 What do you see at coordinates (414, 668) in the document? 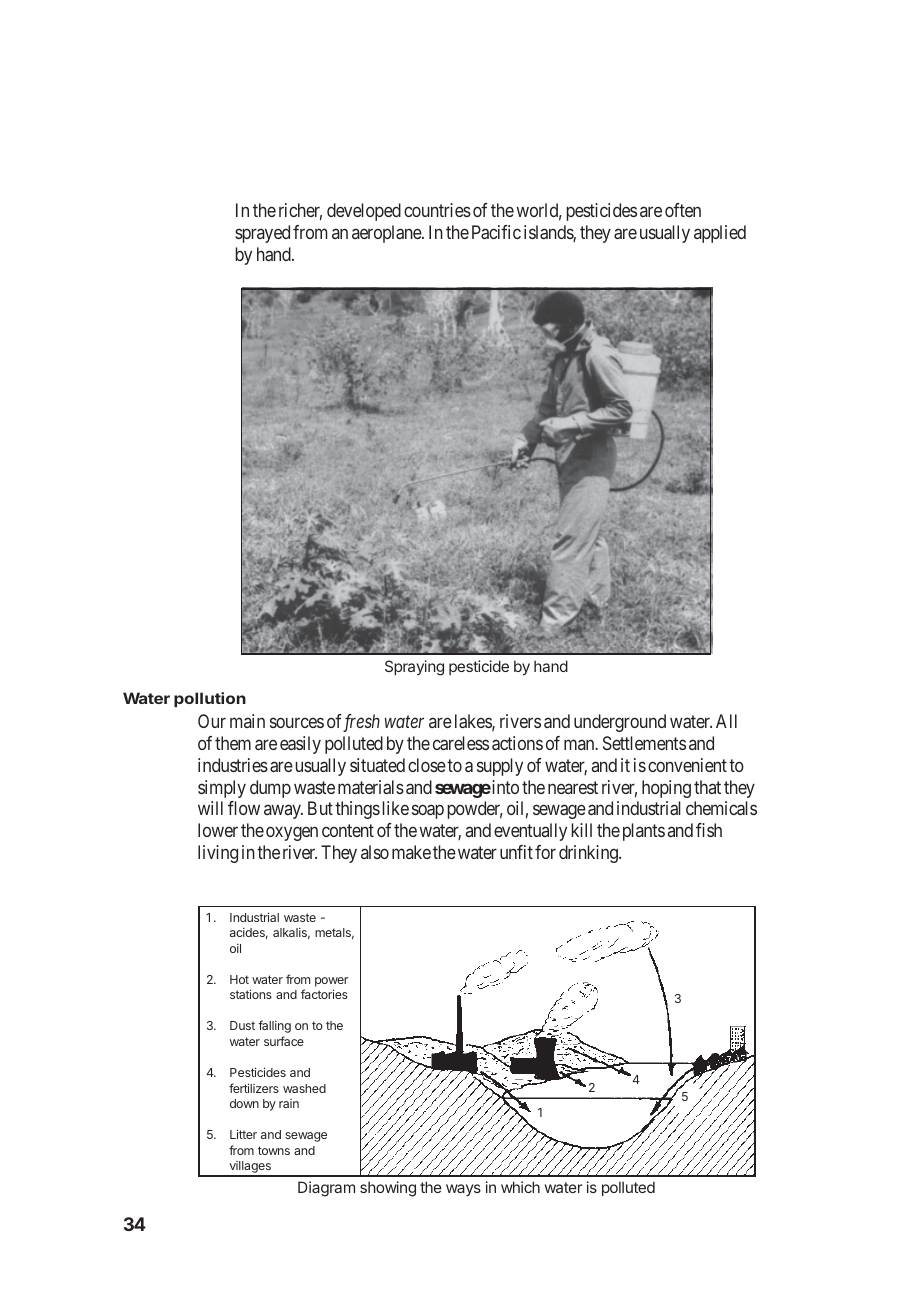
I see `Spraying` at bounding box center [414, 668].
